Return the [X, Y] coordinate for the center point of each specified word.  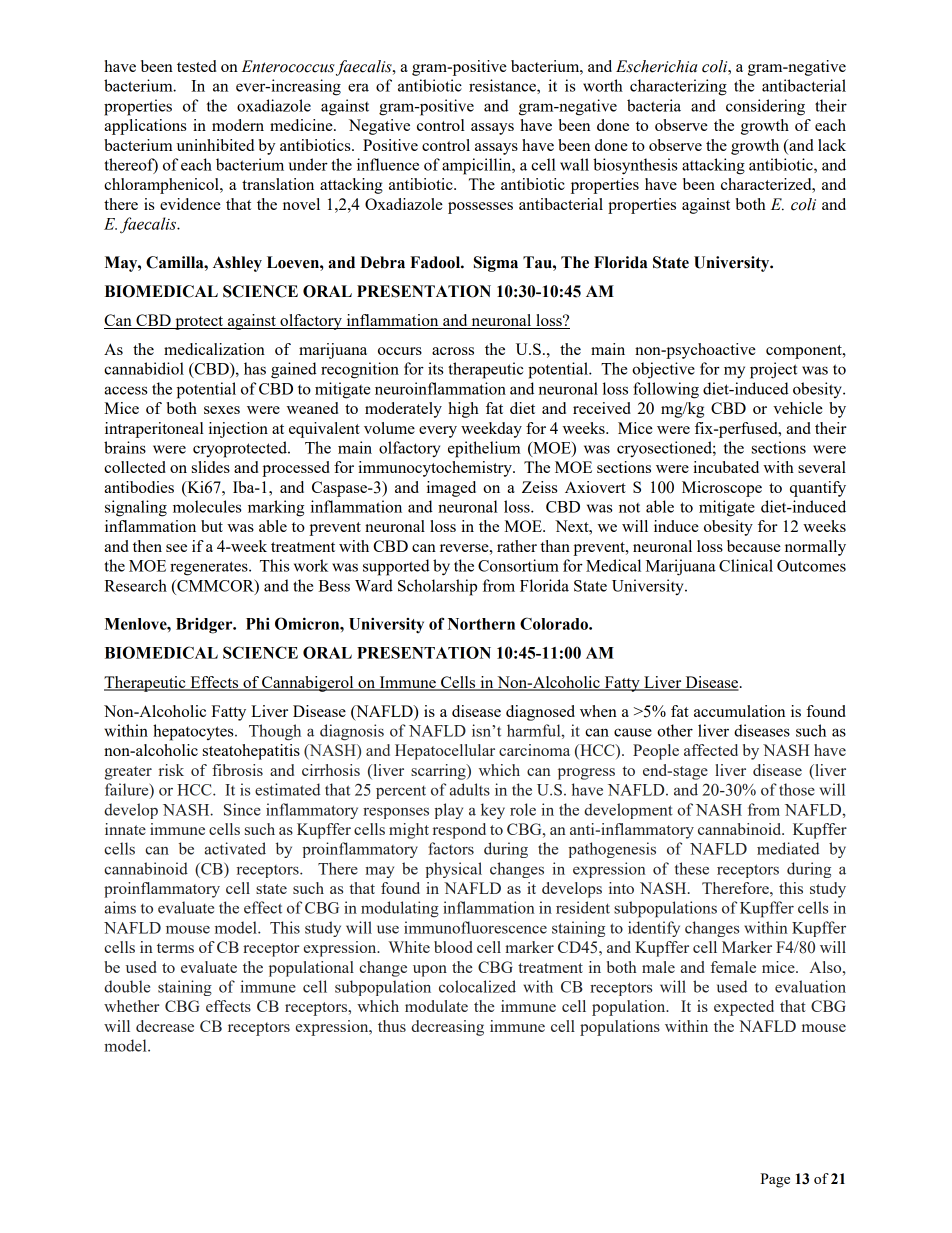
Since [242, 809]
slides [211, 467]
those [797, 789]
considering [765, 107]
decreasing [447, 1028]
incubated [726, 467]
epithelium [484, 449]
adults [470, 789]
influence [388, 164]
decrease [165, 1026]
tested [196, 66]
